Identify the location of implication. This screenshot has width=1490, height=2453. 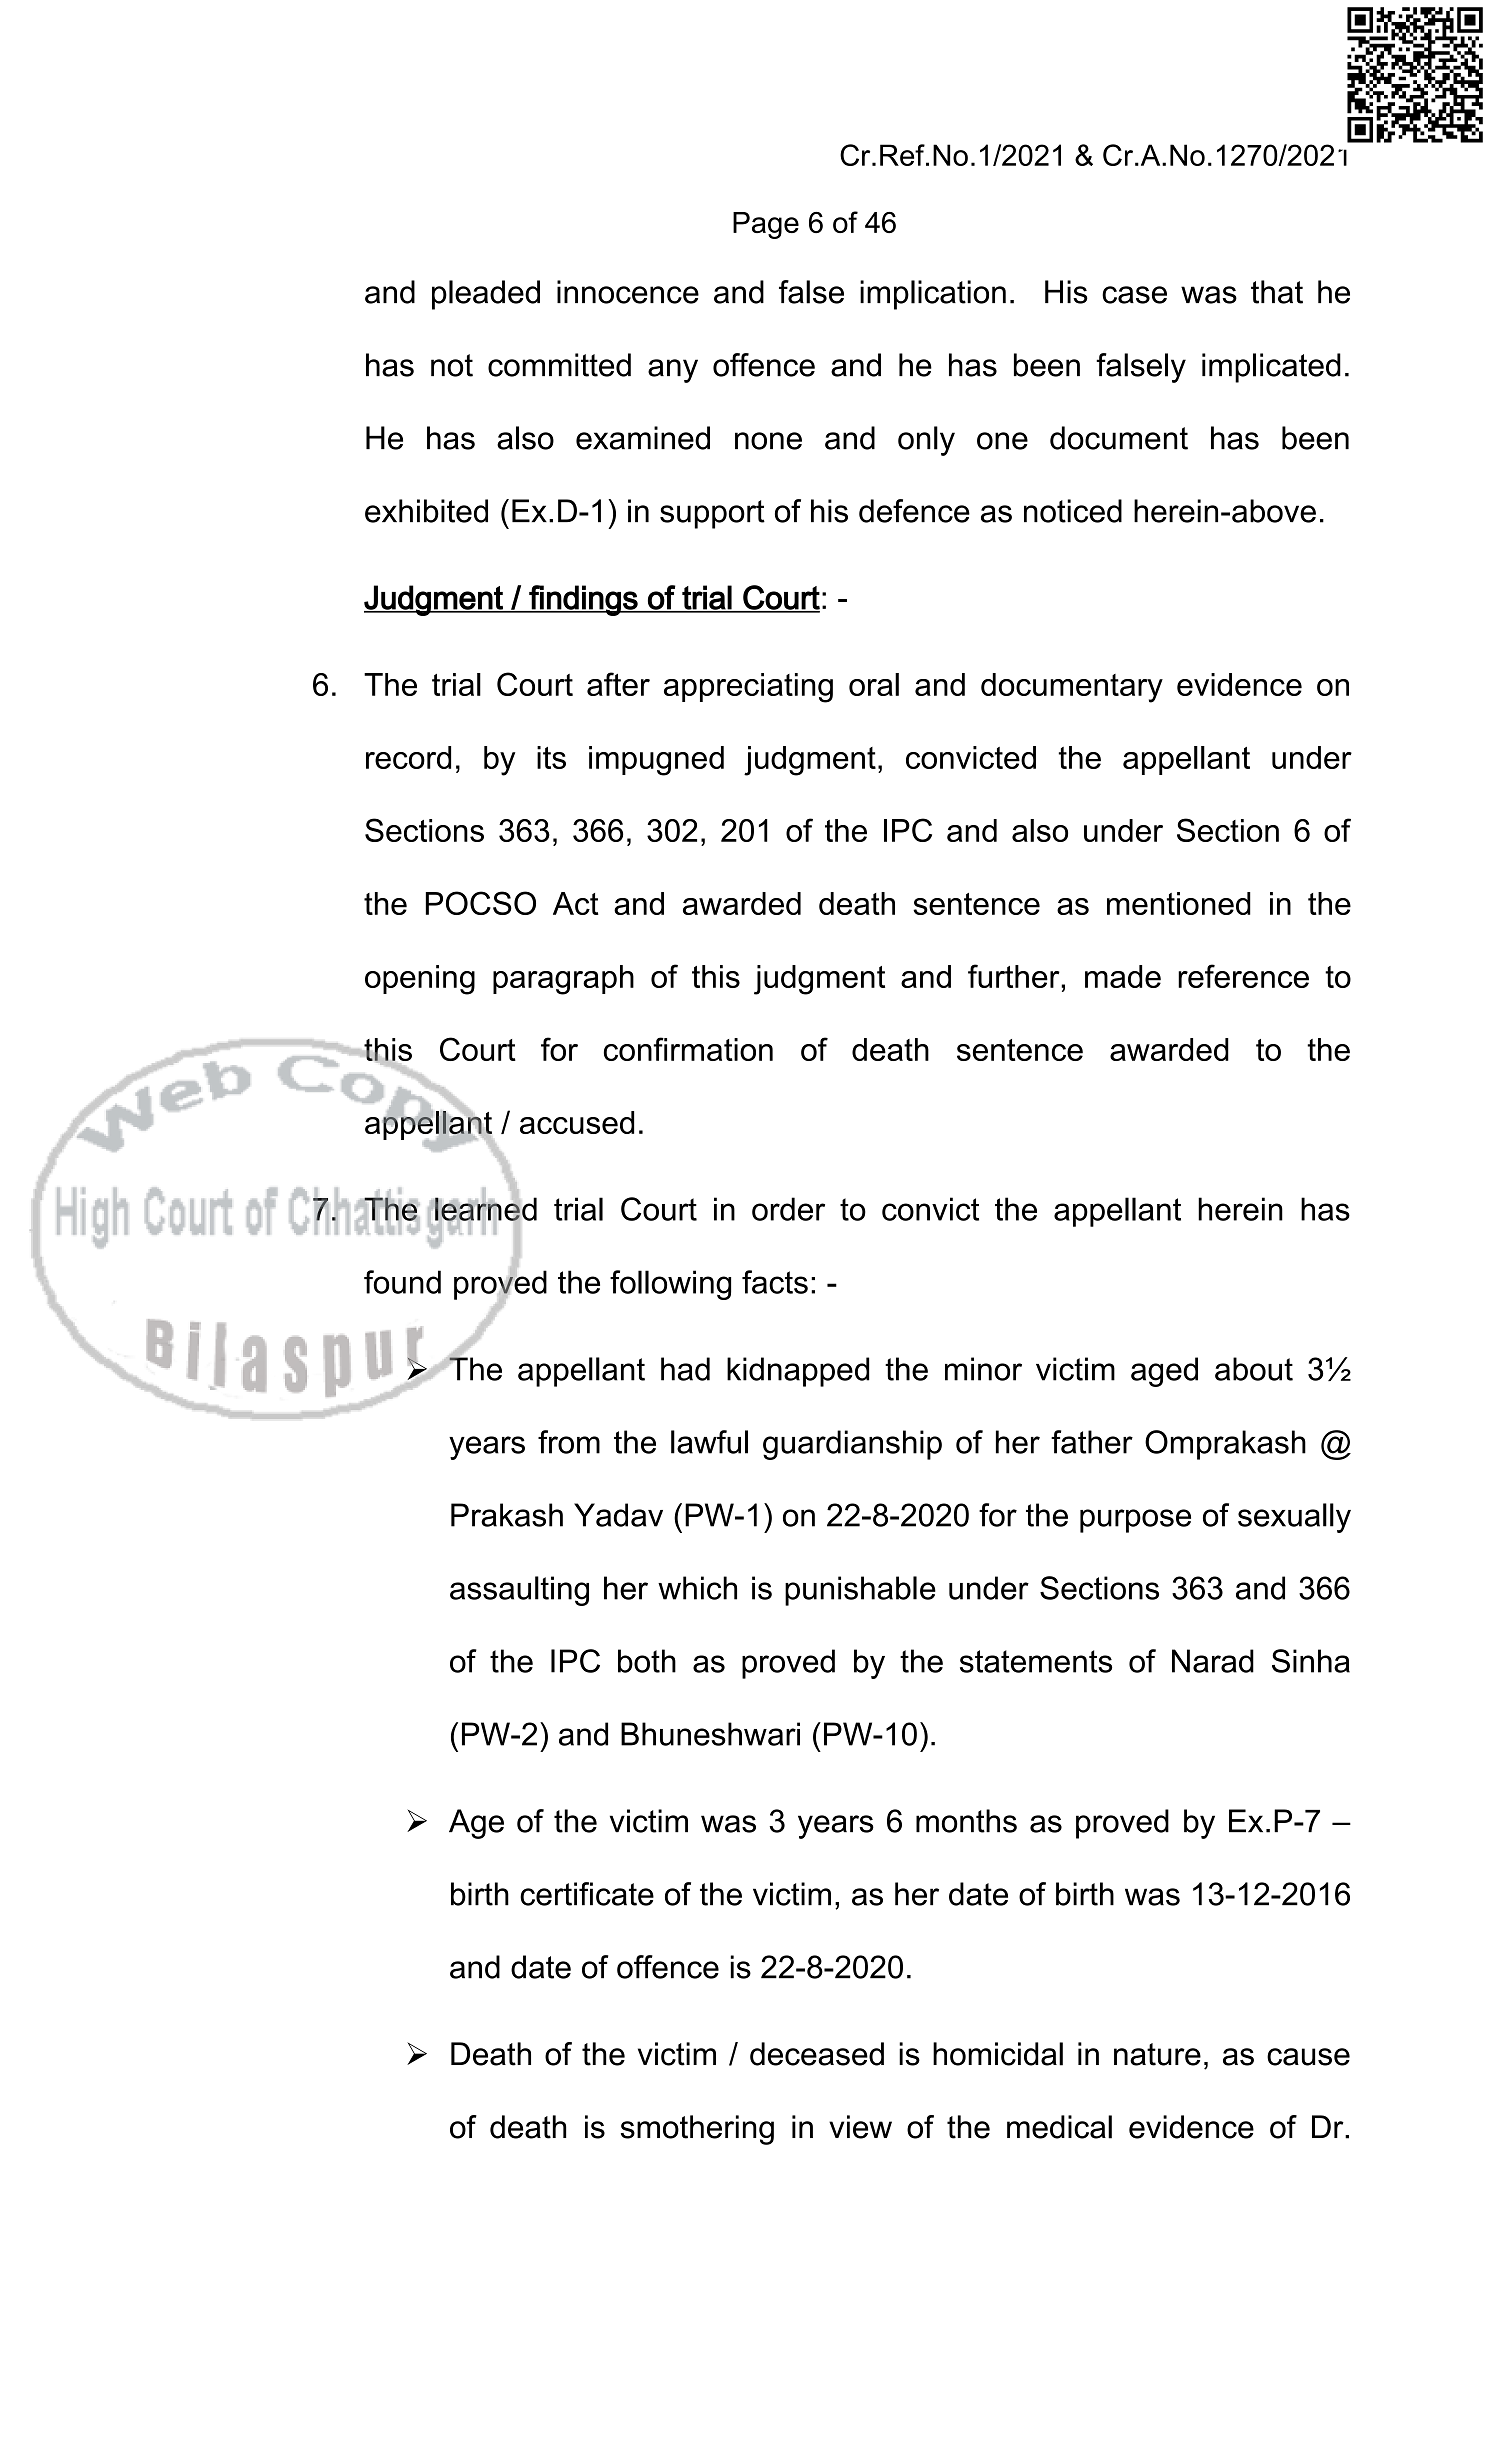
(933, 295).
